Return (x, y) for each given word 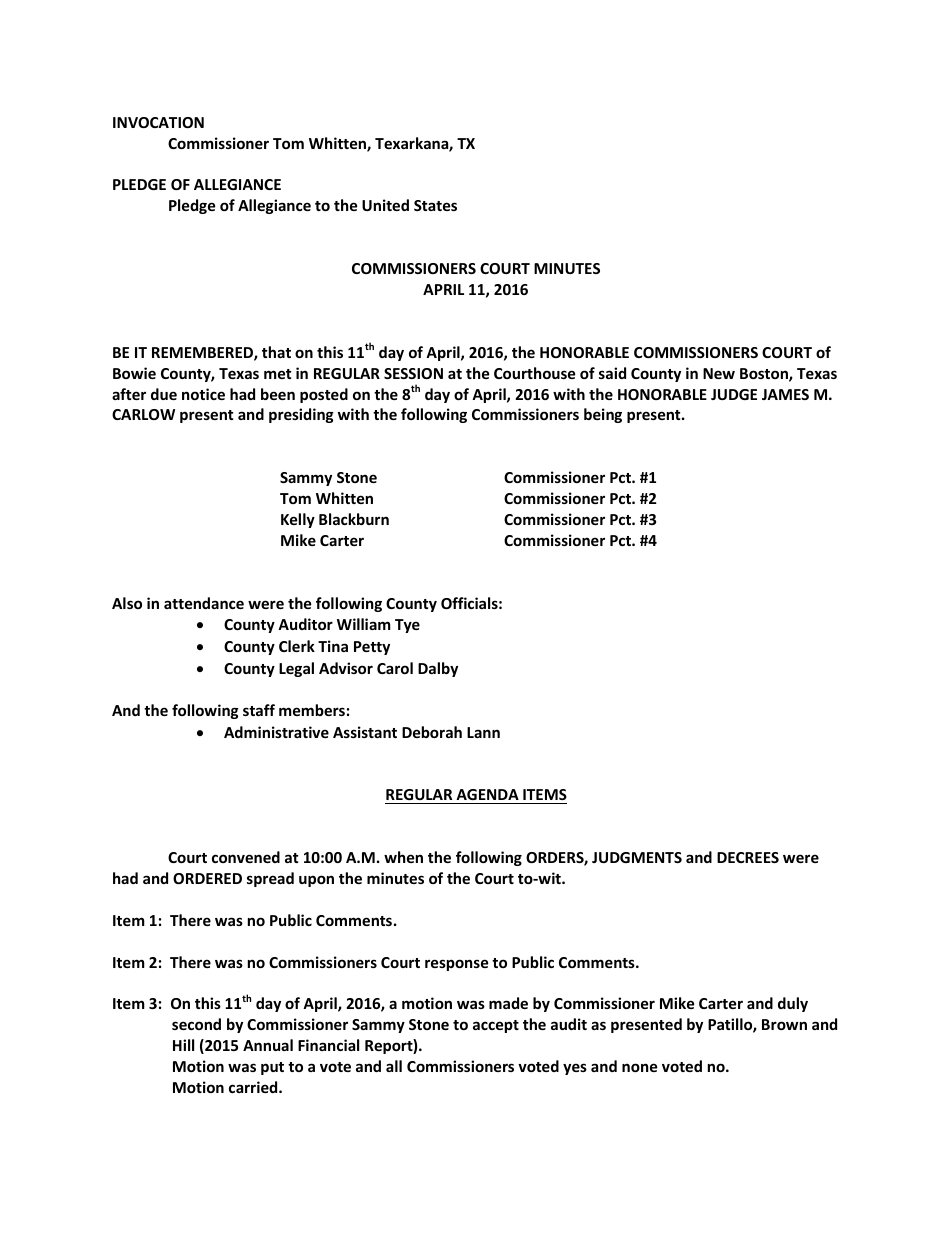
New (719, 373)
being (603, 415)
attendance (204, 603)
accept (496, 1026)
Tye (407, 626)
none (640, 1067)
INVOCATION (158, 122)
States (435, 205)
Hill (183, 1045)
